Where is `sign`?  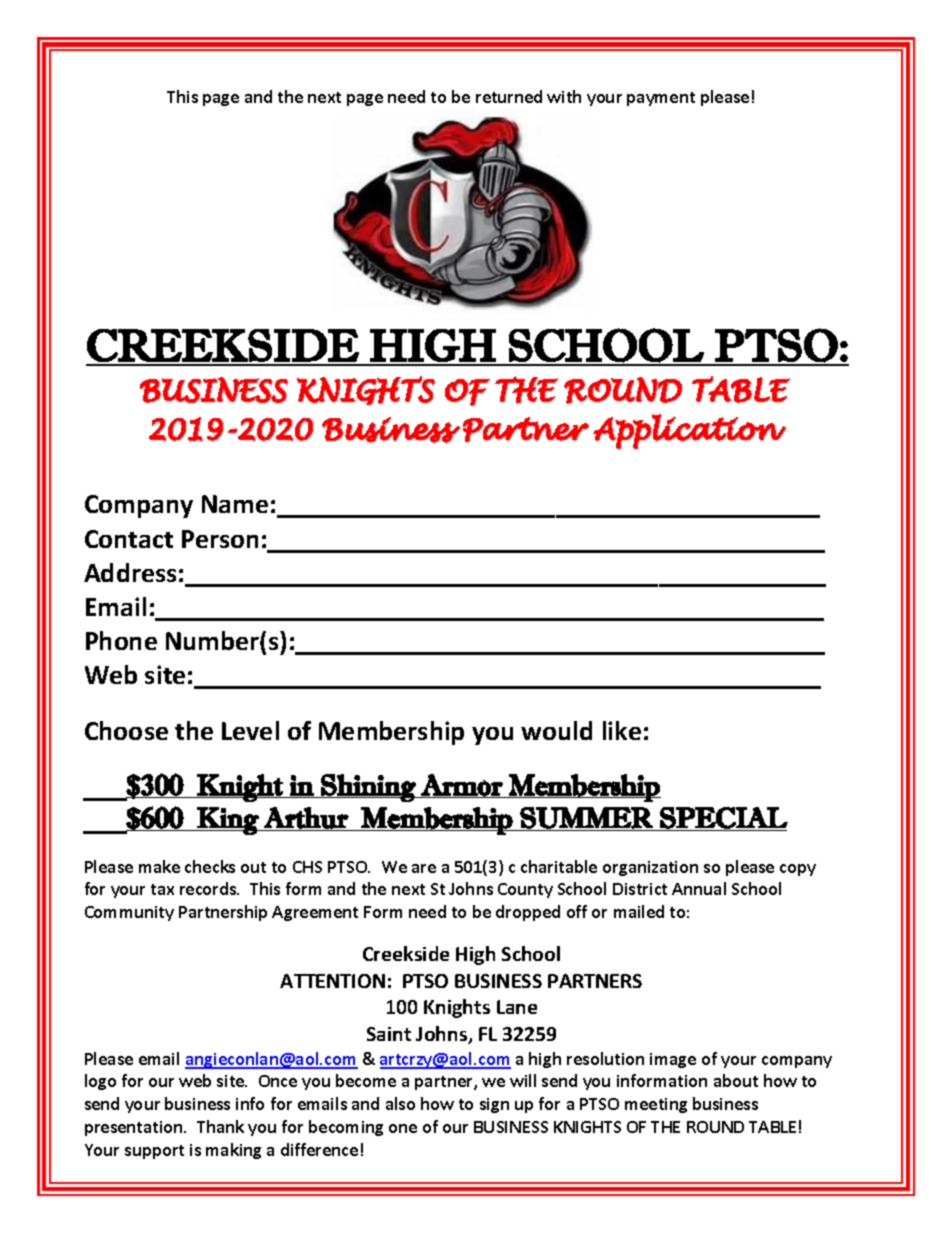 sign is located at coordinates (494, 1105).
